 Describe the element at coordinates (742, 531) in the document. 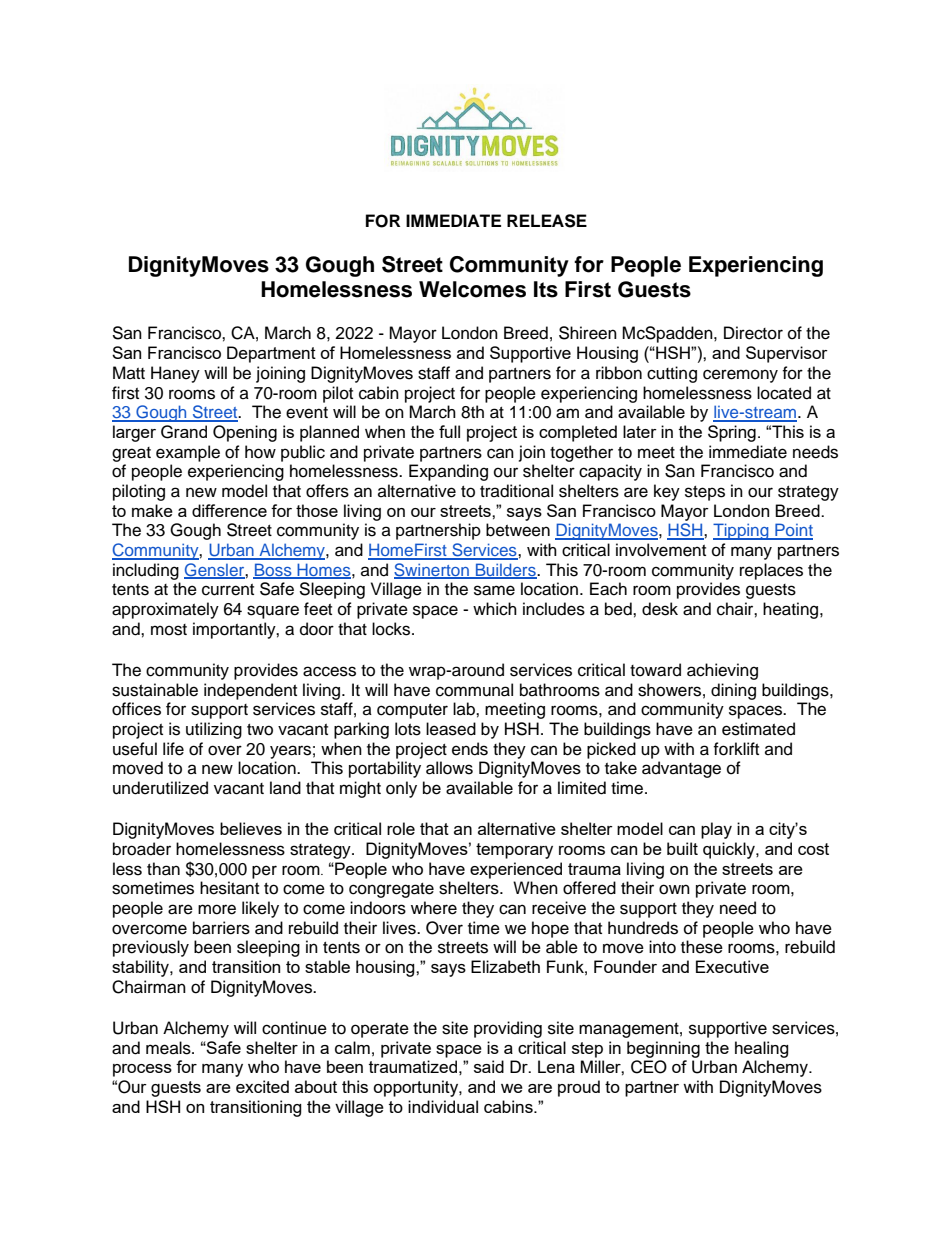

I see `Tipping` at that location.
